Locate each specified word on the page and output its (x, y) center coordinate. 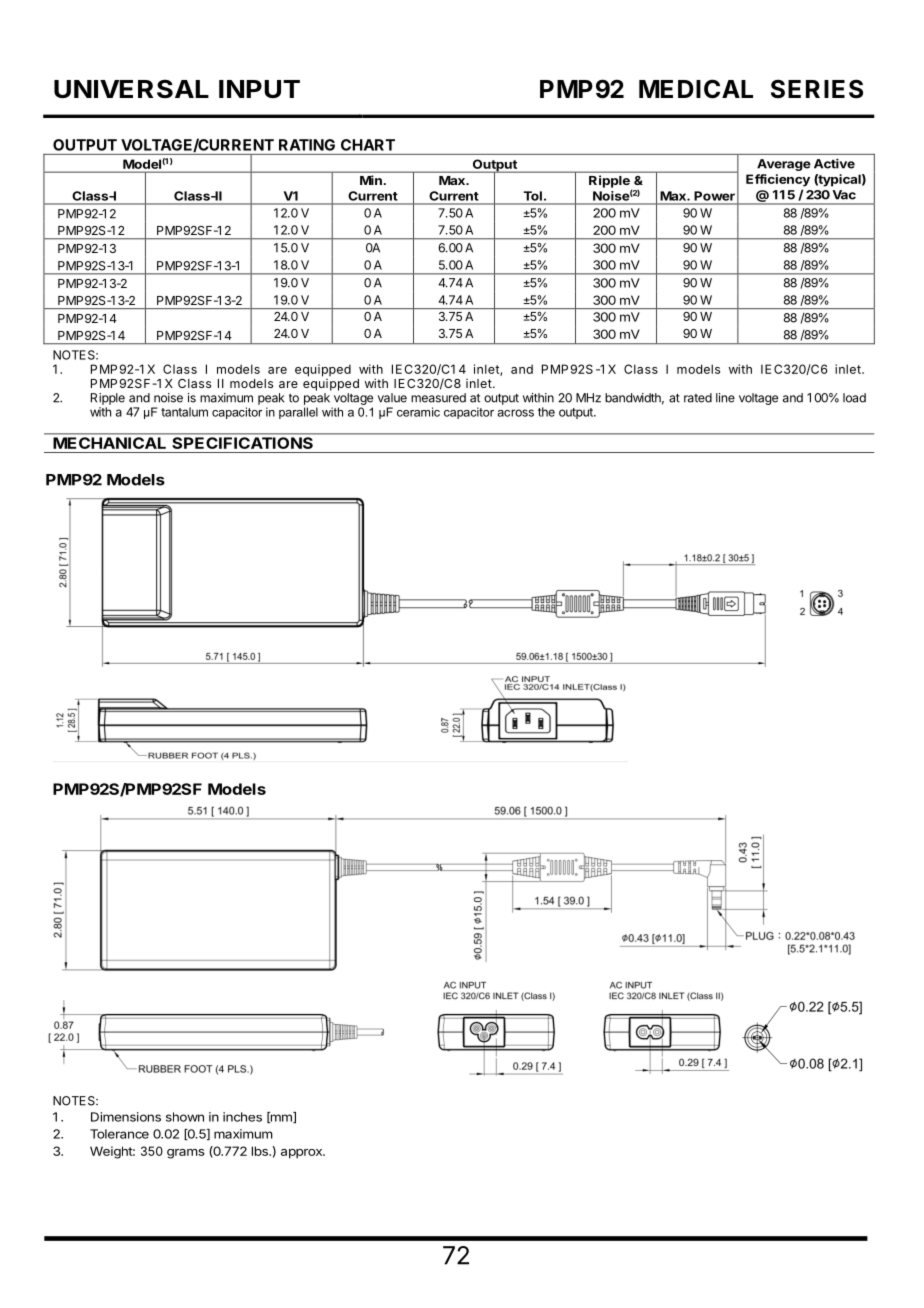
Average (784, 165)
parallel (298, 413)
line (725, 398)
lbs (261, 1151)
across (515, 413)
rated (698, 398)
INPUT (259, 89)
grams (186, 1154)
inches (242, 1117)
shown (185, 1117)
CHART (368, 145)
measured (438, 398)
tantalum (184, 412)
